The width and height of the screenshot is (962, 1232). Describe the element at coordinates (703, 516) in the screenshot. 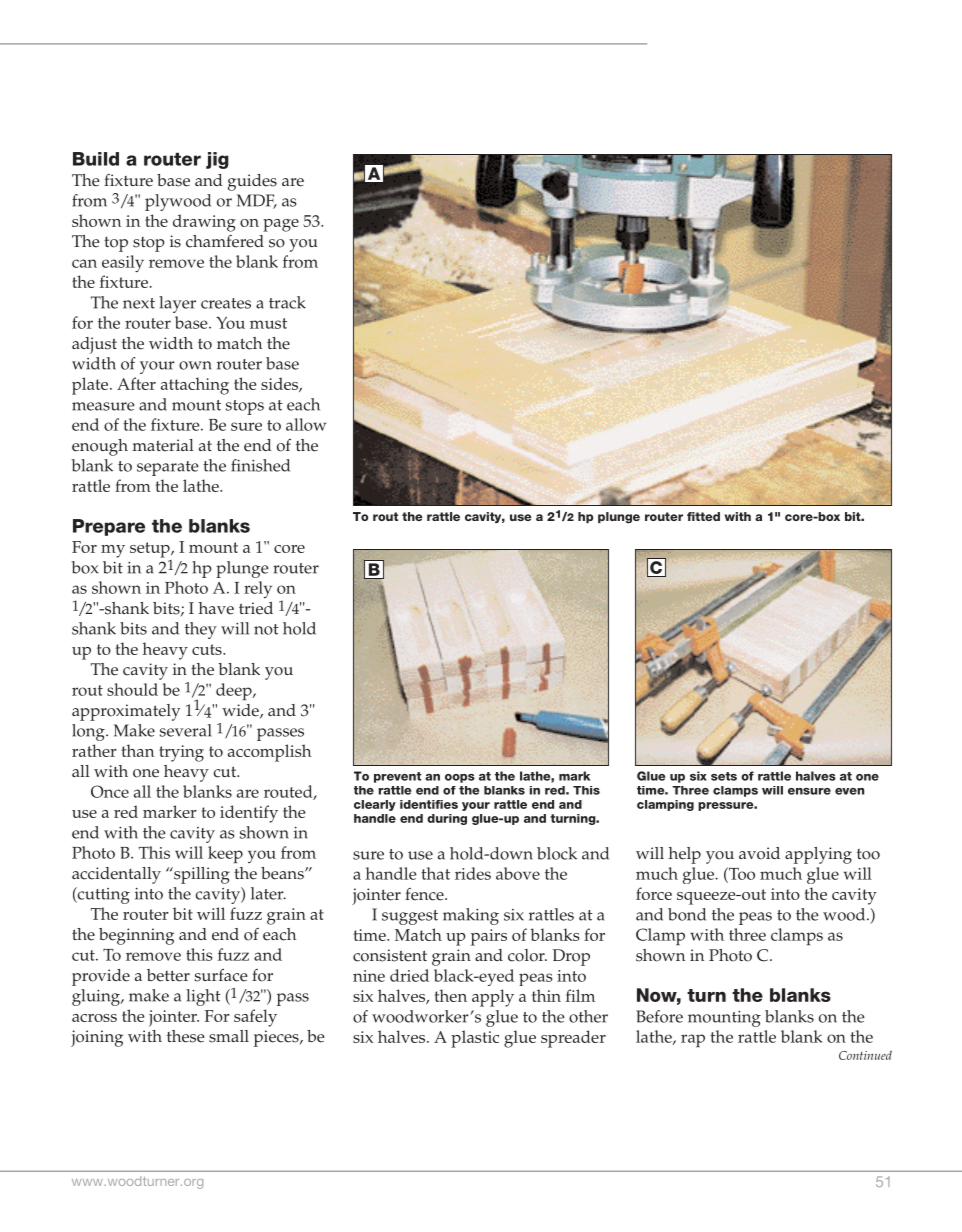

I see `fitted` at that location.
